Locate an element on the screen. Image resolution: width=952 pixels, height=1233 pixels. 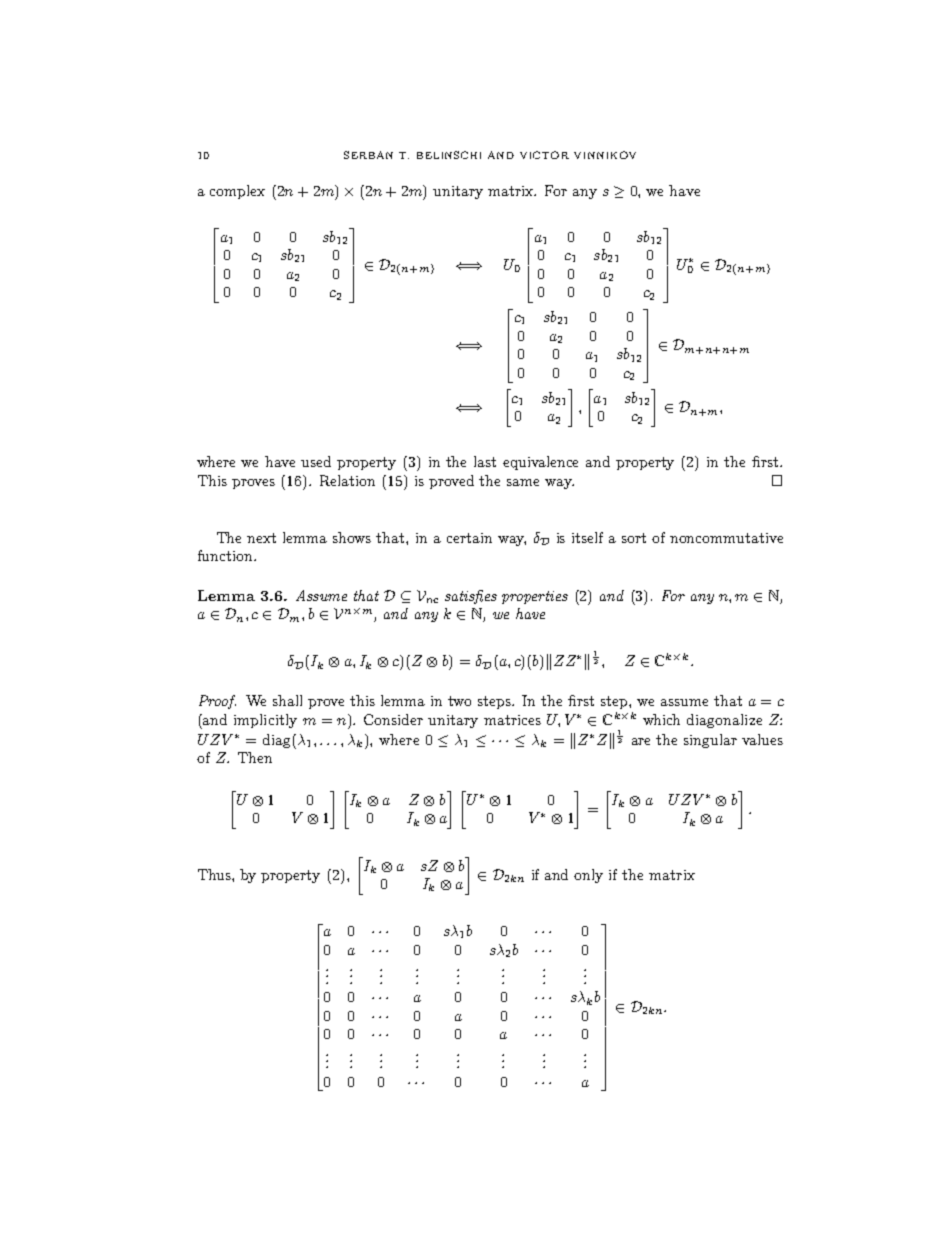
function is located at coordinates (226, 555).
